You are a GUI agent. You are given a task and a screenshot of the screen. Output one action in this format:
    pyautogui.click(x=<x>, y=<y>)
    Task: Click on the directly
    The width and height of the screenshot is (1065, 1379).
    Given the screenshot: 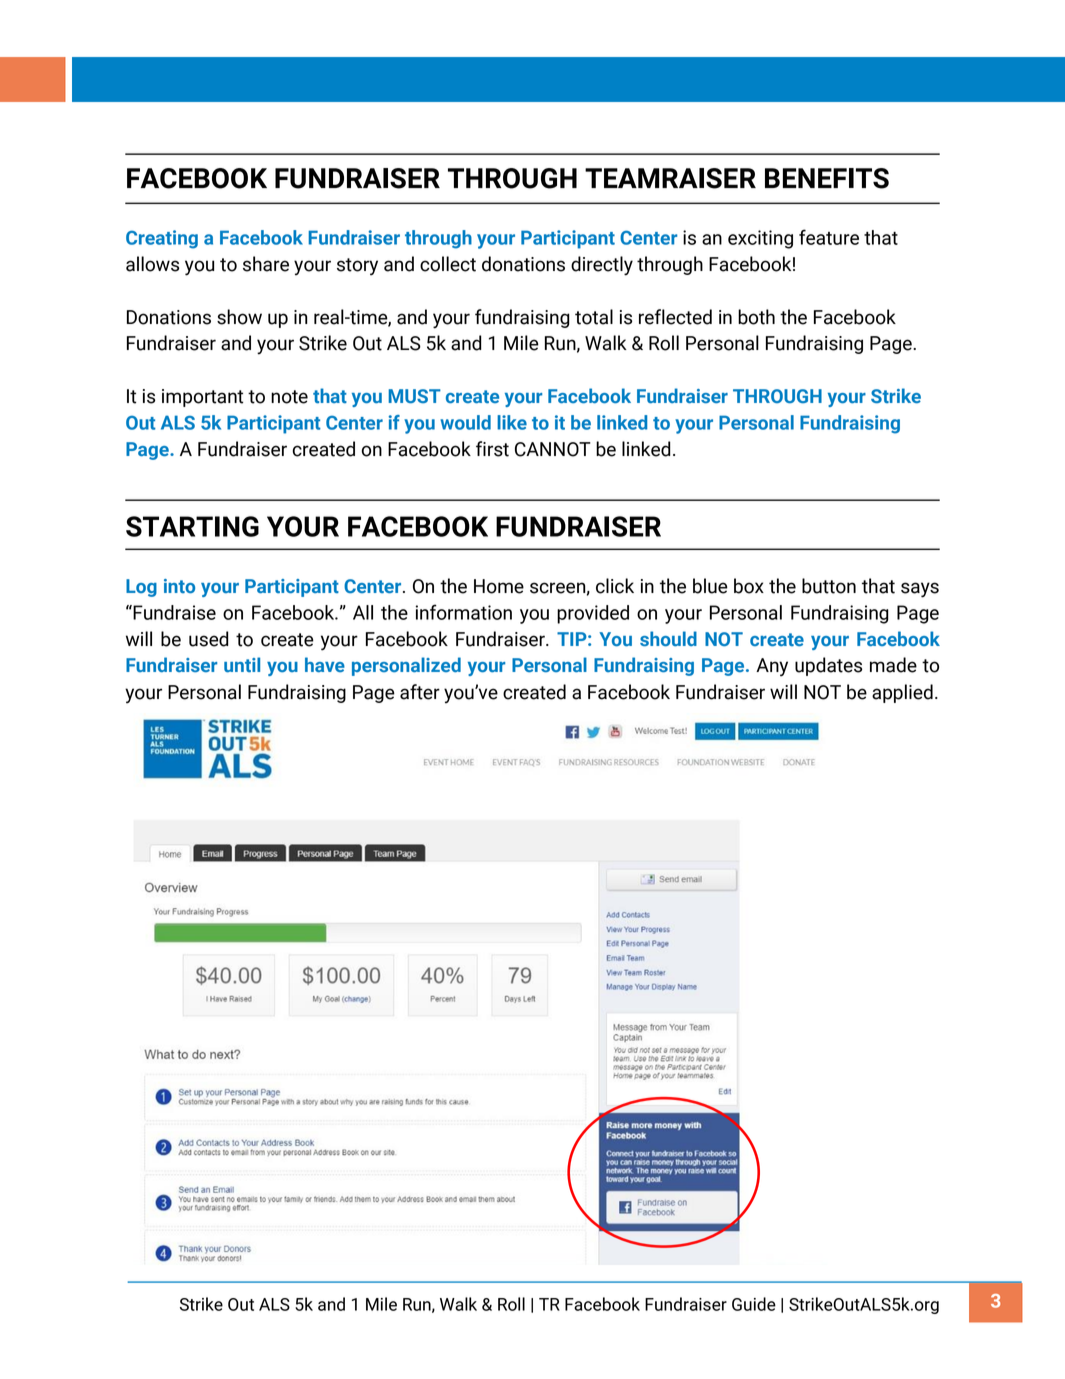 What is the action you would take?
    pyautogui.click(x=602, y=266)
